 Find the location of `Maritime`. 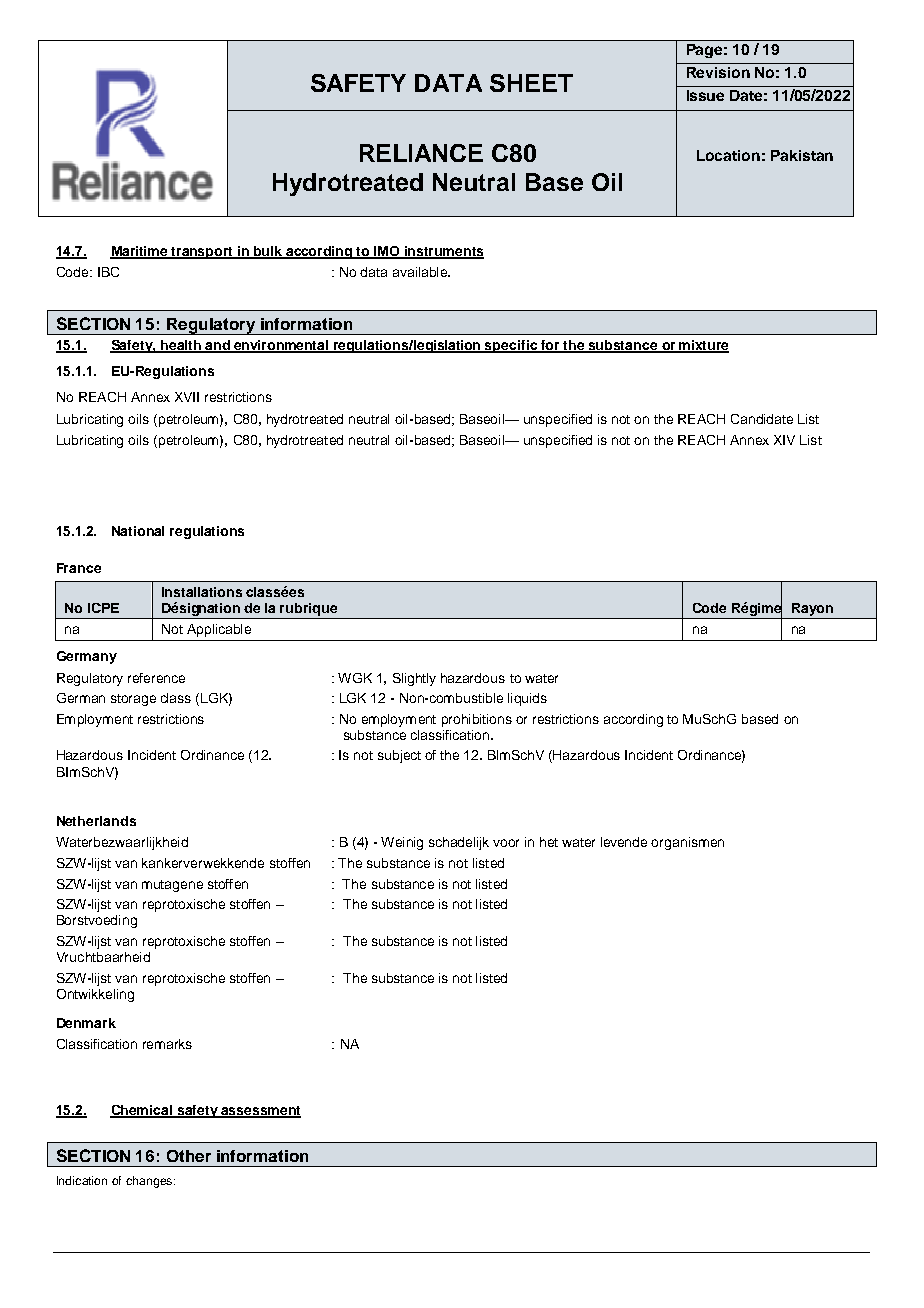

Maritime is located at coordinates (140, 252).
